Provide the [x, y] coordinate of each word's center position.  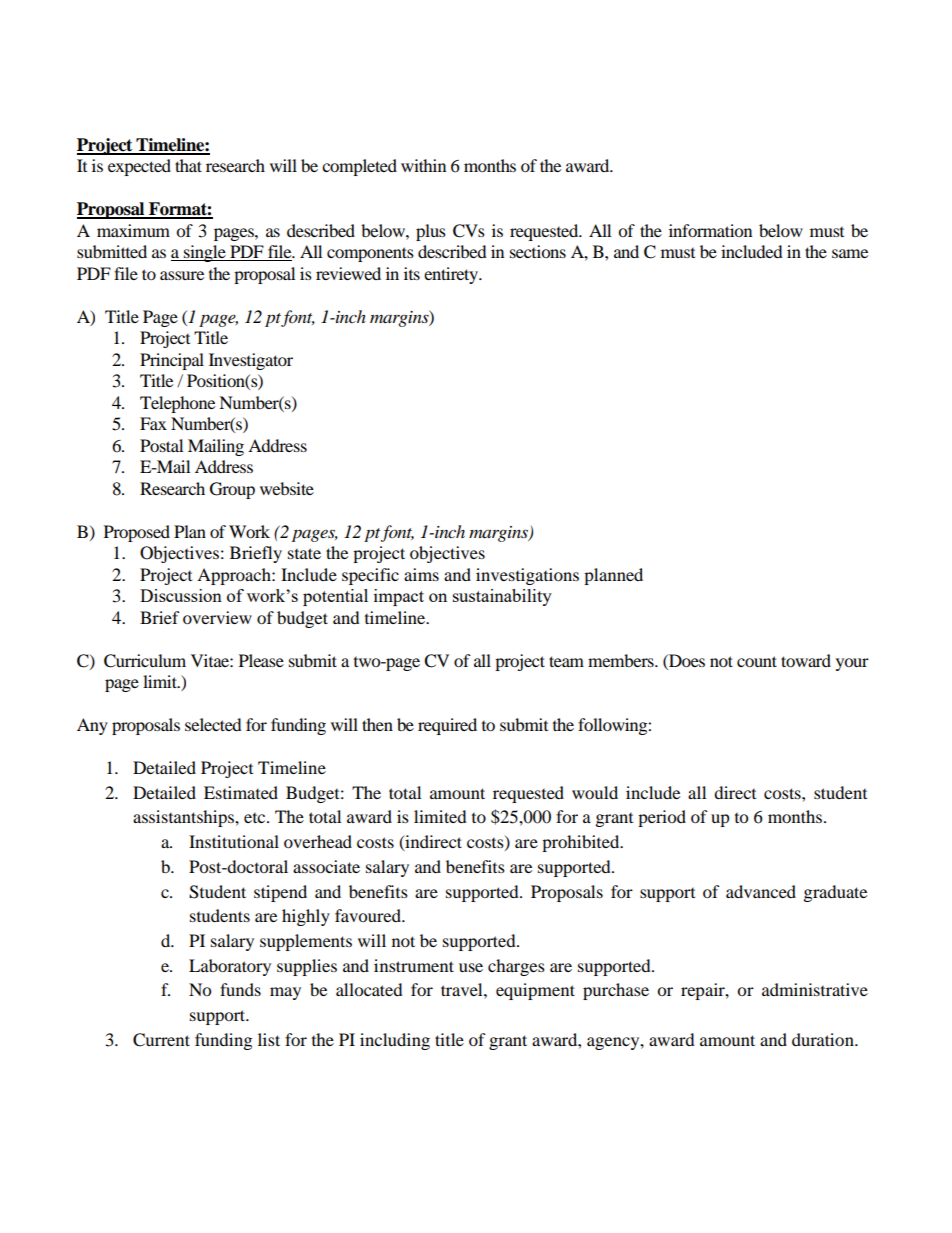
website [287, 488]
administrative [815, 989]
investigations [527, 576]
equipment [535, 991]
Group [232, 490]
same [850, 253]
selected [213, 724]
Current [161, 1040]
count [757, 661]
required [447, 726]
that [188, 165]
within [423, 165]
